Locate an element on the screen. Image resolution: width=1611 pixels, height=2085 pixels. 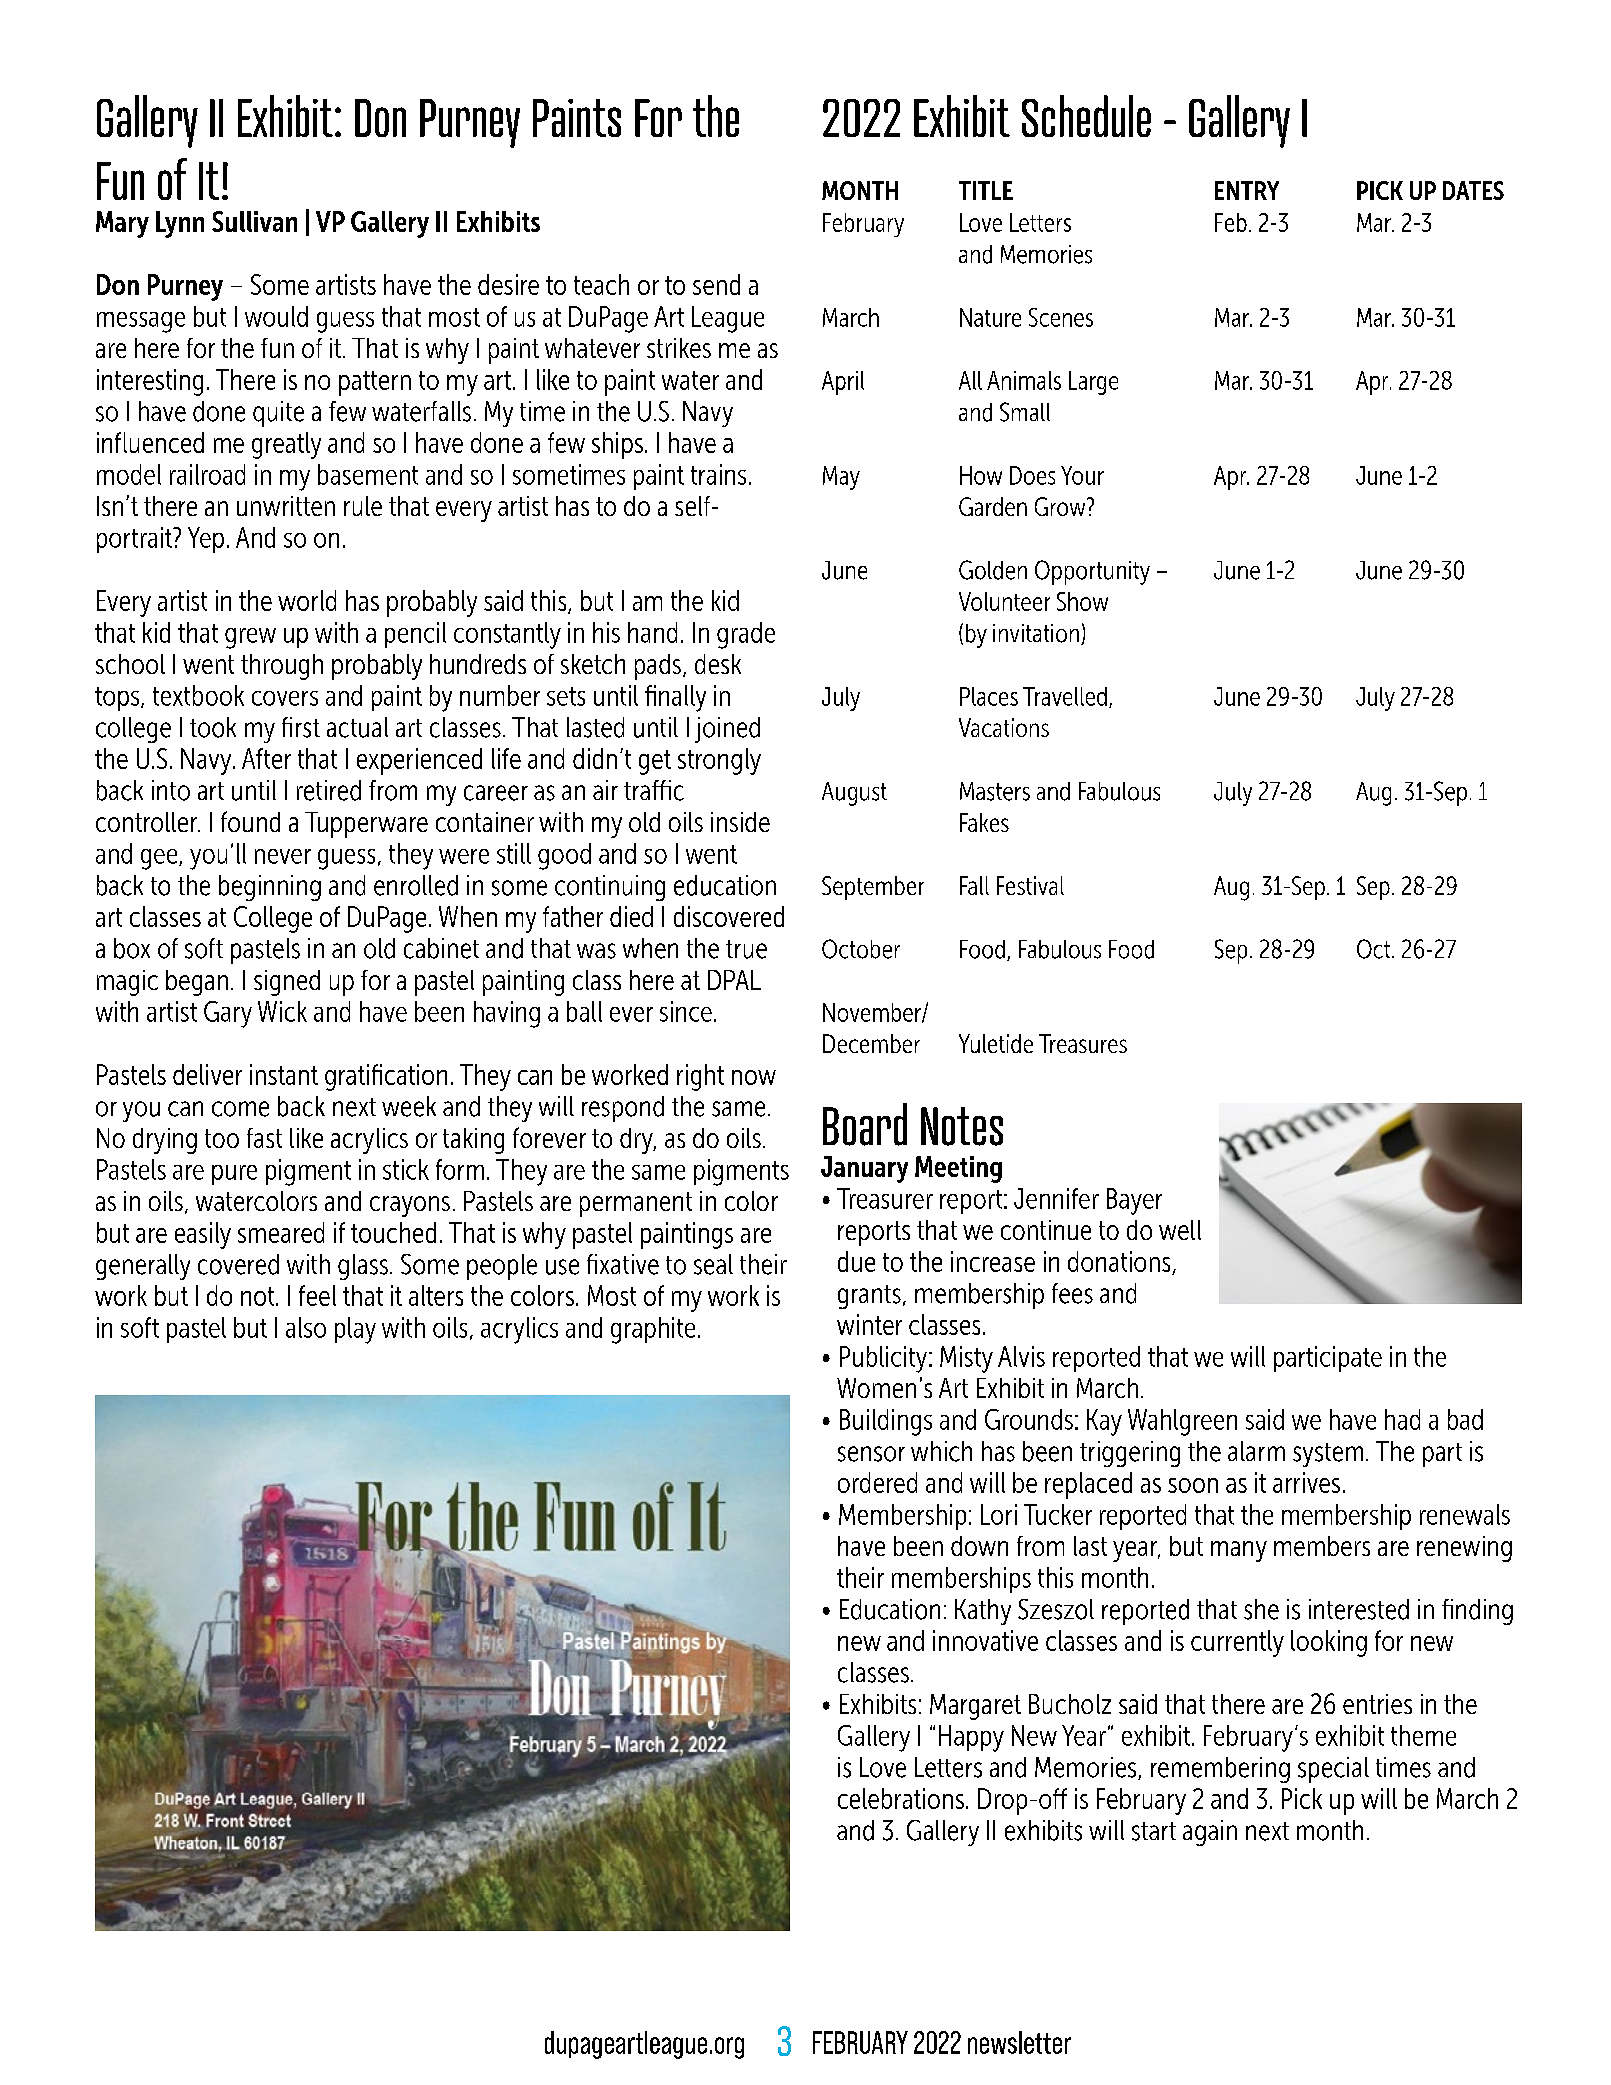
newsletter is located at coordinates (1019, 2042).
